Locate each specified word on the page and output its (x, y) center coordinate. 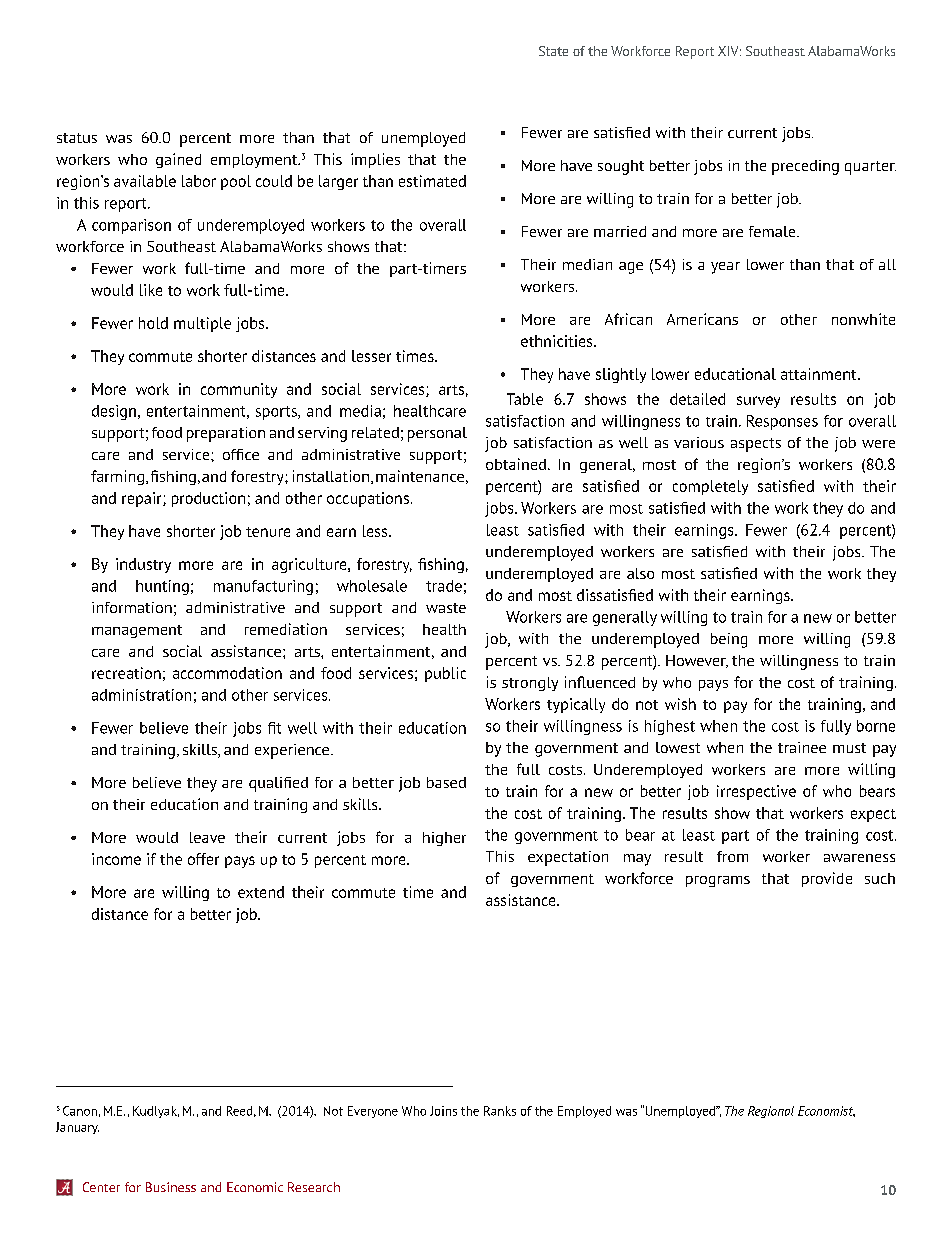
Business (171, 1187)
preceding (805, 167)
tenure (268, 532)
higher (444, 839)
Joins (443, 1111)
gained (178, 160)
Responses (782, 422)
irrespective (756, 792)
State (553, 51)
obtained (516, 464)
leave (207, 837)
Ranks (500, 1111)
